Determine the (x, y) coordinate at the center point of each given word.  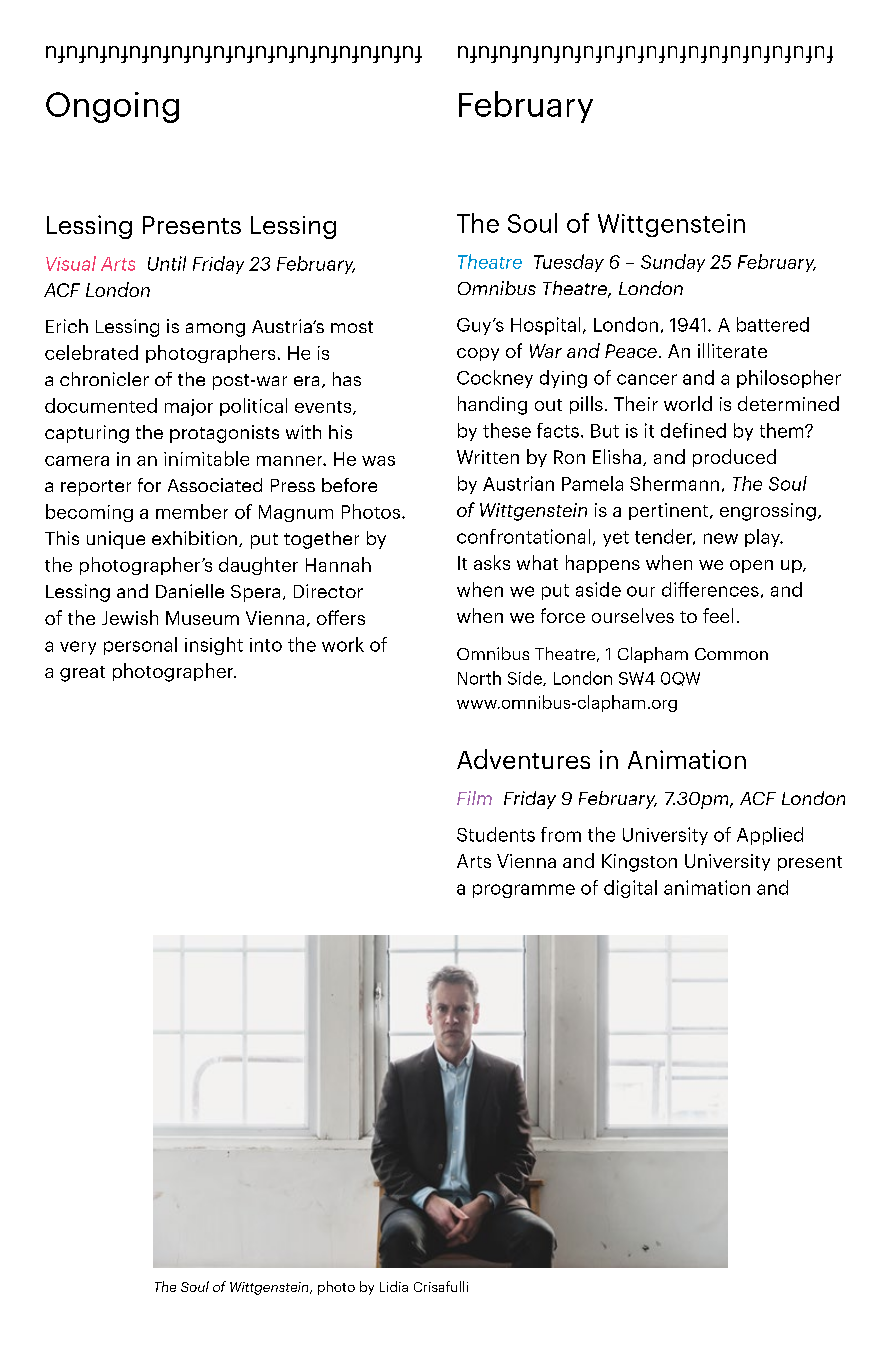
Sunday (673, 263)
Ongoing (112, 107)
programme (524, 891)
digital (630, 889)
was (378, 461)
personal (140, 646)
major (189, 407)
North (479, 678)
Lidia (394, 1286)
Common (731, 654)
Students (496, 834)
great (82, 674)
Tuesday (569, 263)
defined (693, 430)
